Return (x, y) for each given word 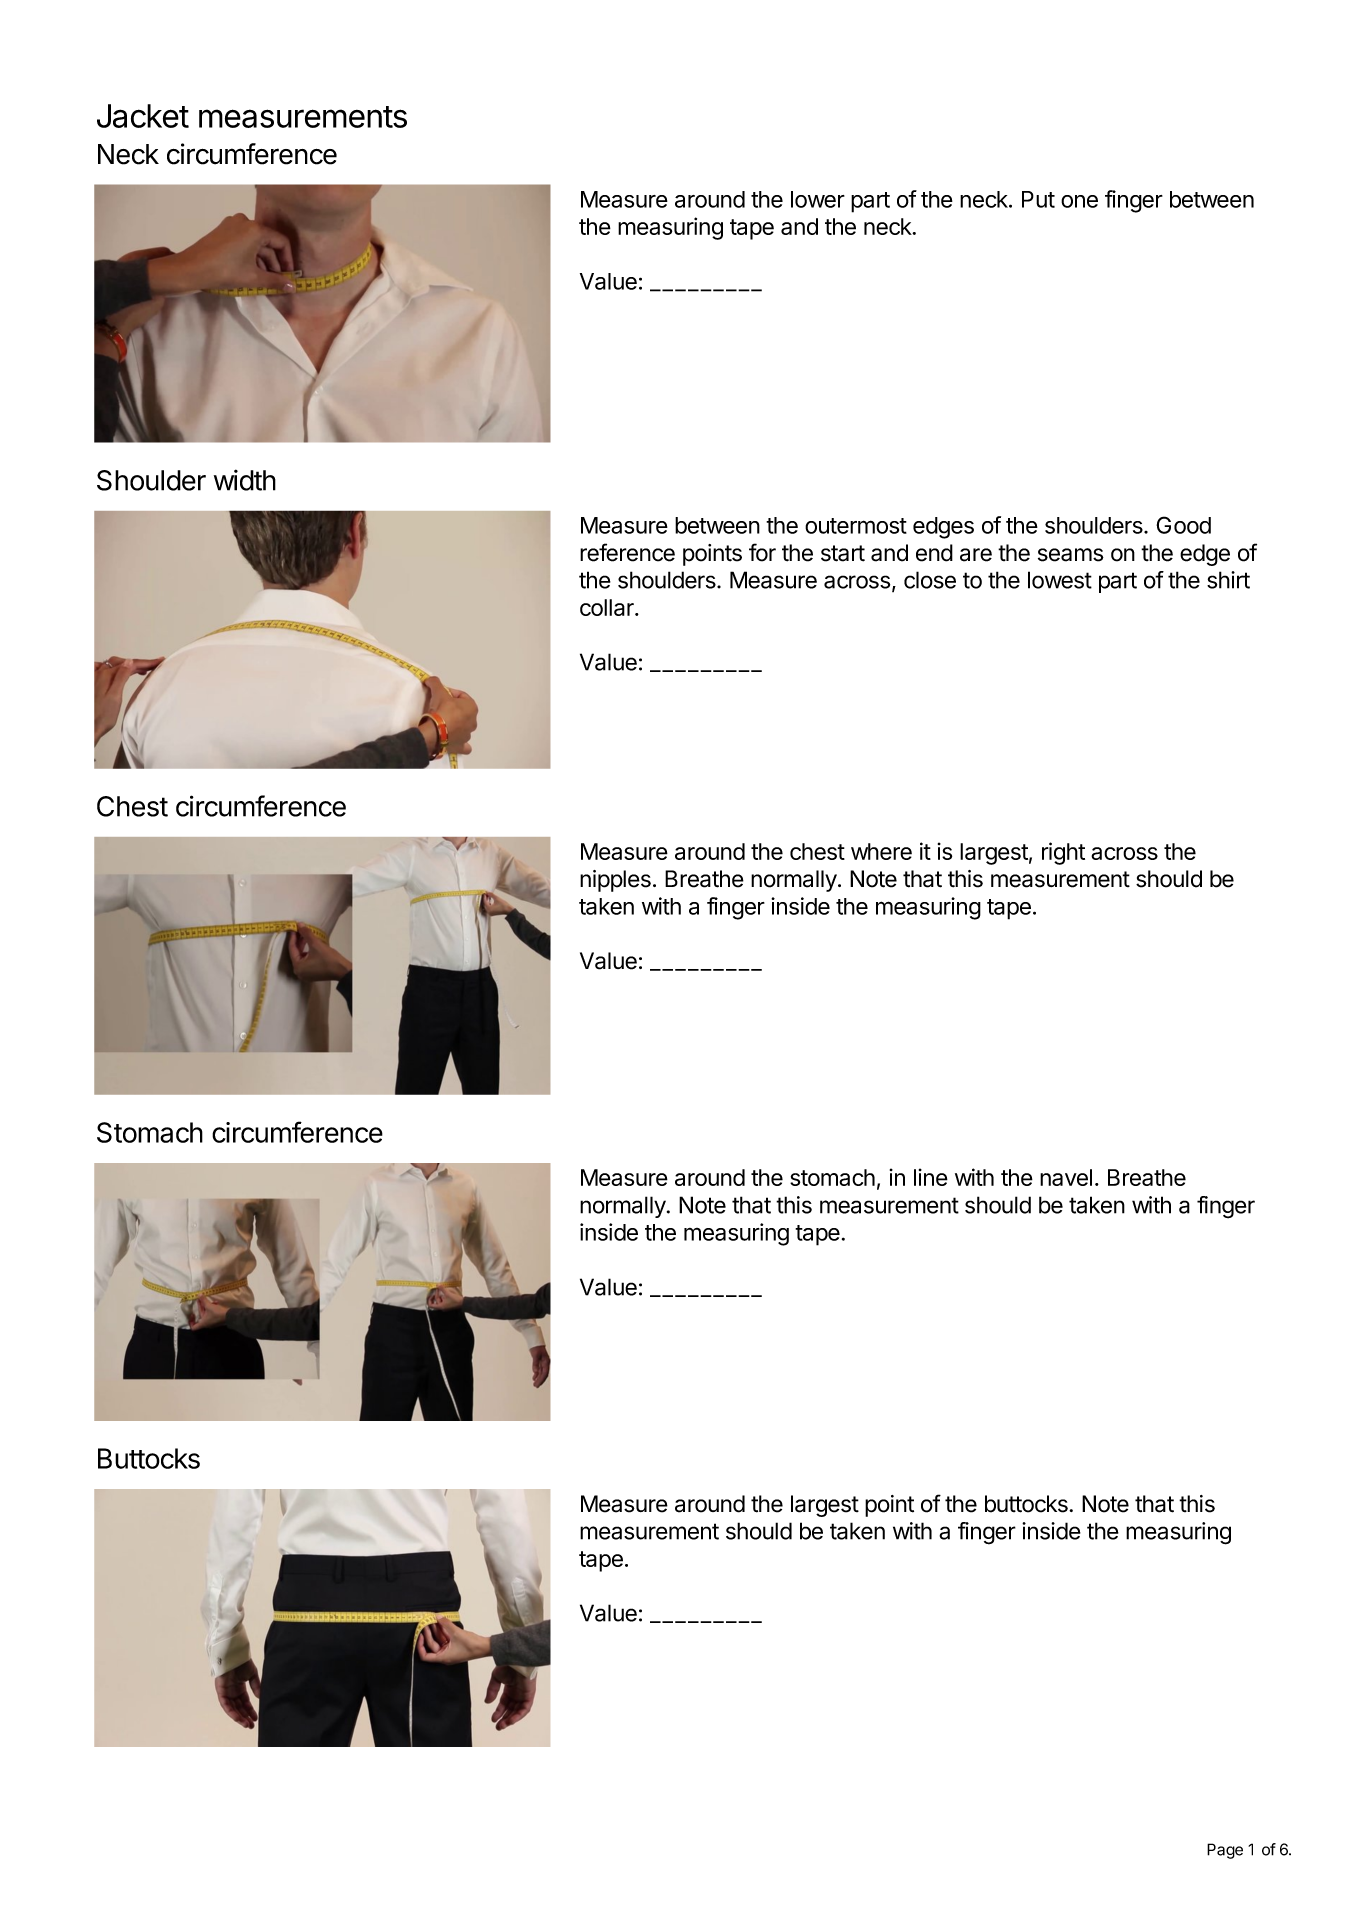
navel (1066, 1177)
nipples (615, 881)
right (1063, 853)
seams (1071, 555)
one (1079, 201)
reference (627, 552)
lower (818, 199)
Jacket (143, 116)
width (245, 480)
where (881, 851)
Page (1225, 1851)
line (931, 1177)
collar (608, 607)
